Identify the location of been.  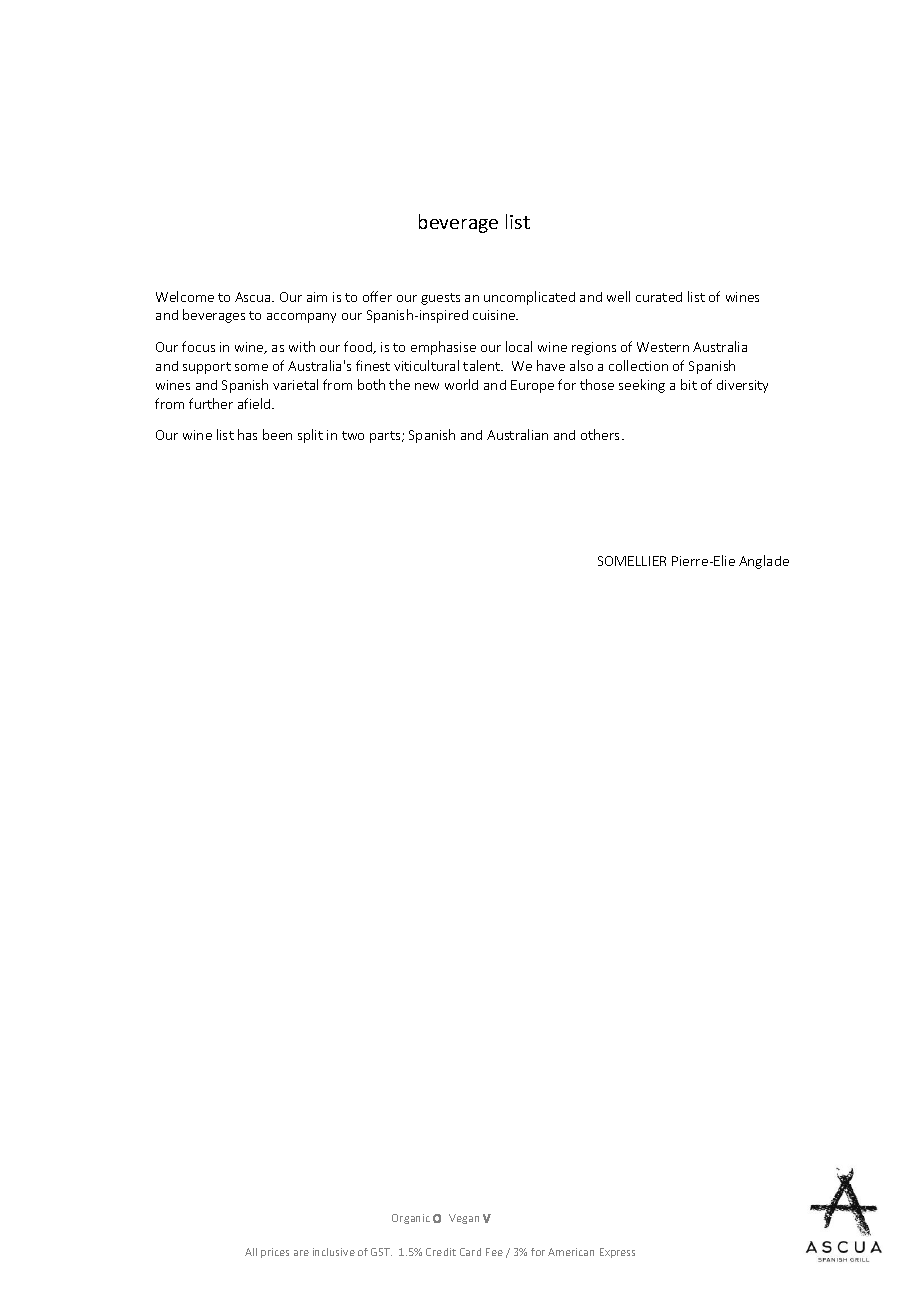
(277, 434).
